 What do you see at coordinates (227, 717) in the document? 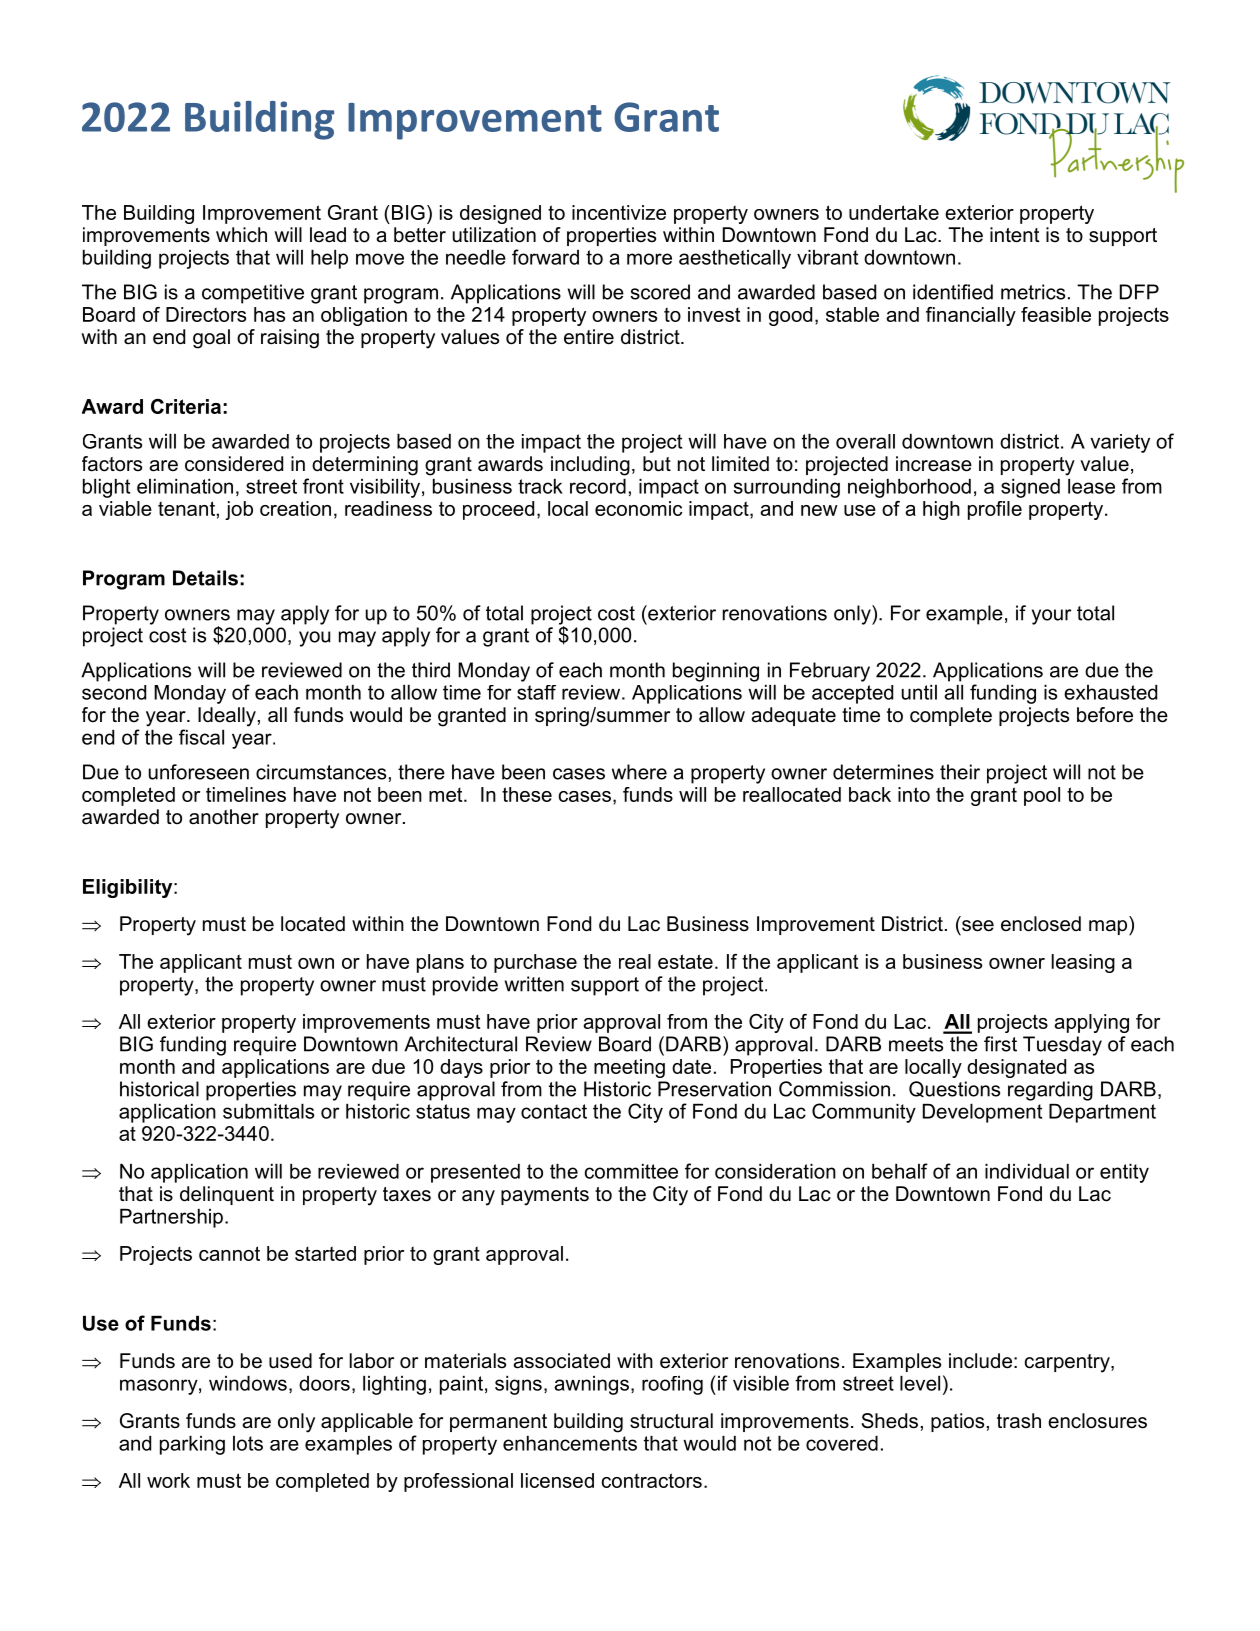
I see `Ideally` at bounding box center [227, 717].
